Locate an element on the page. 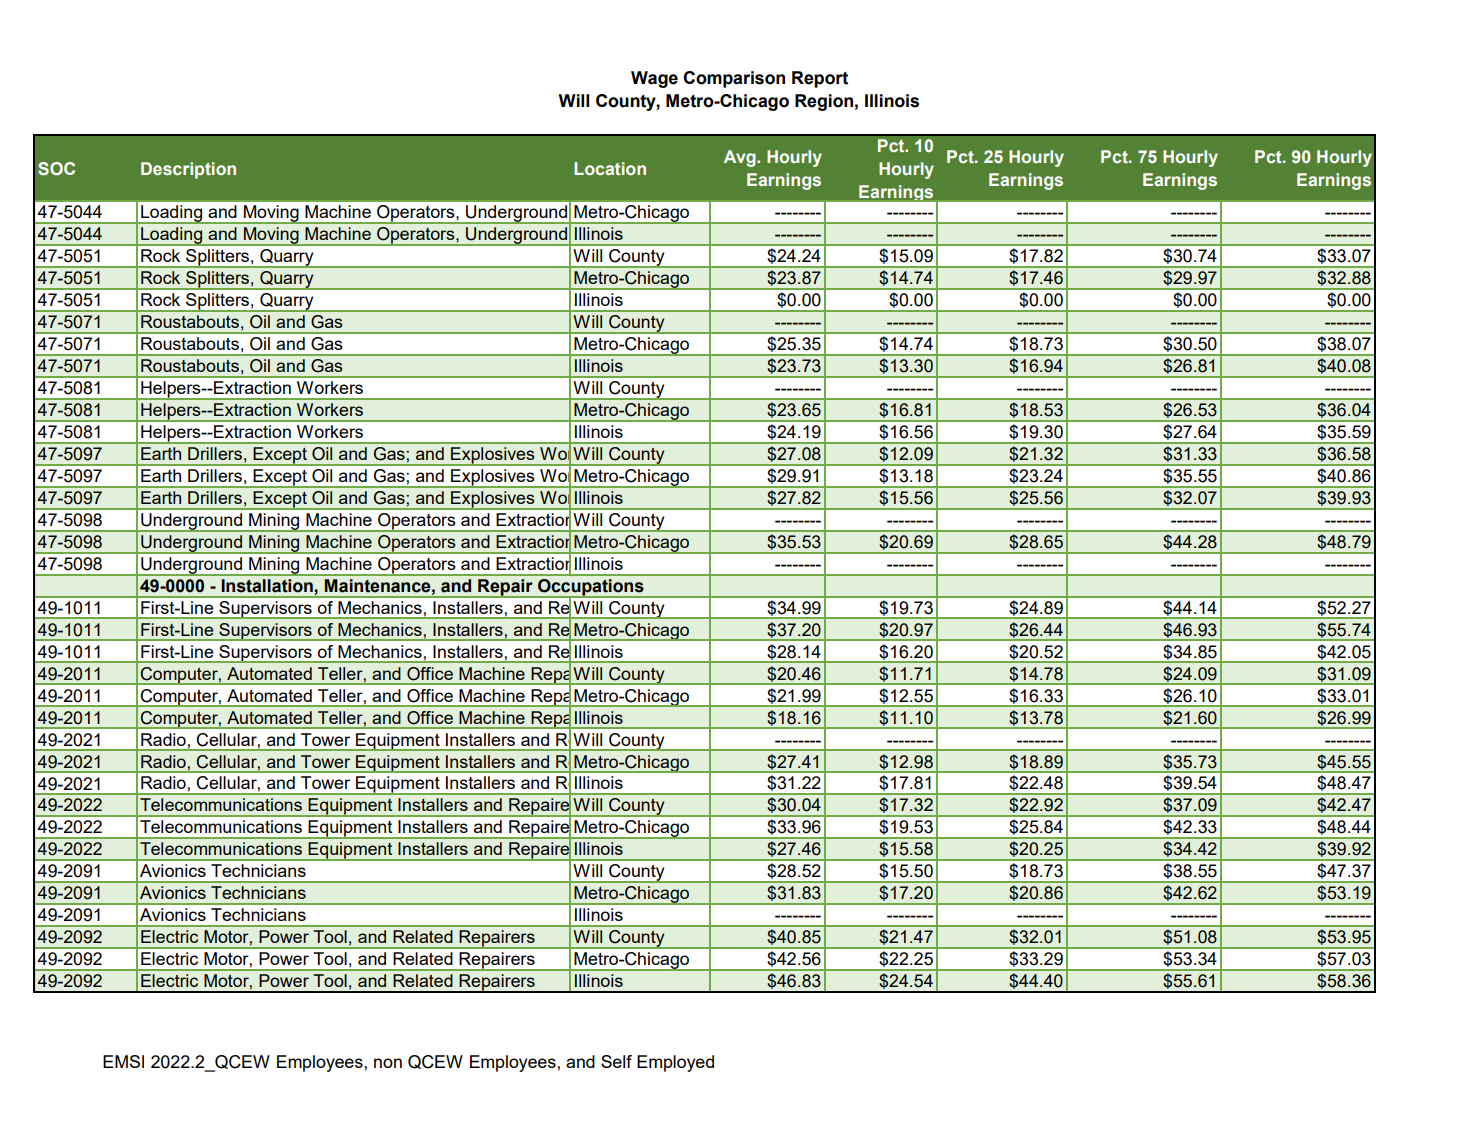 This page has width=1479, height=1143. EMSI is located at coordinates (123, 1061).
